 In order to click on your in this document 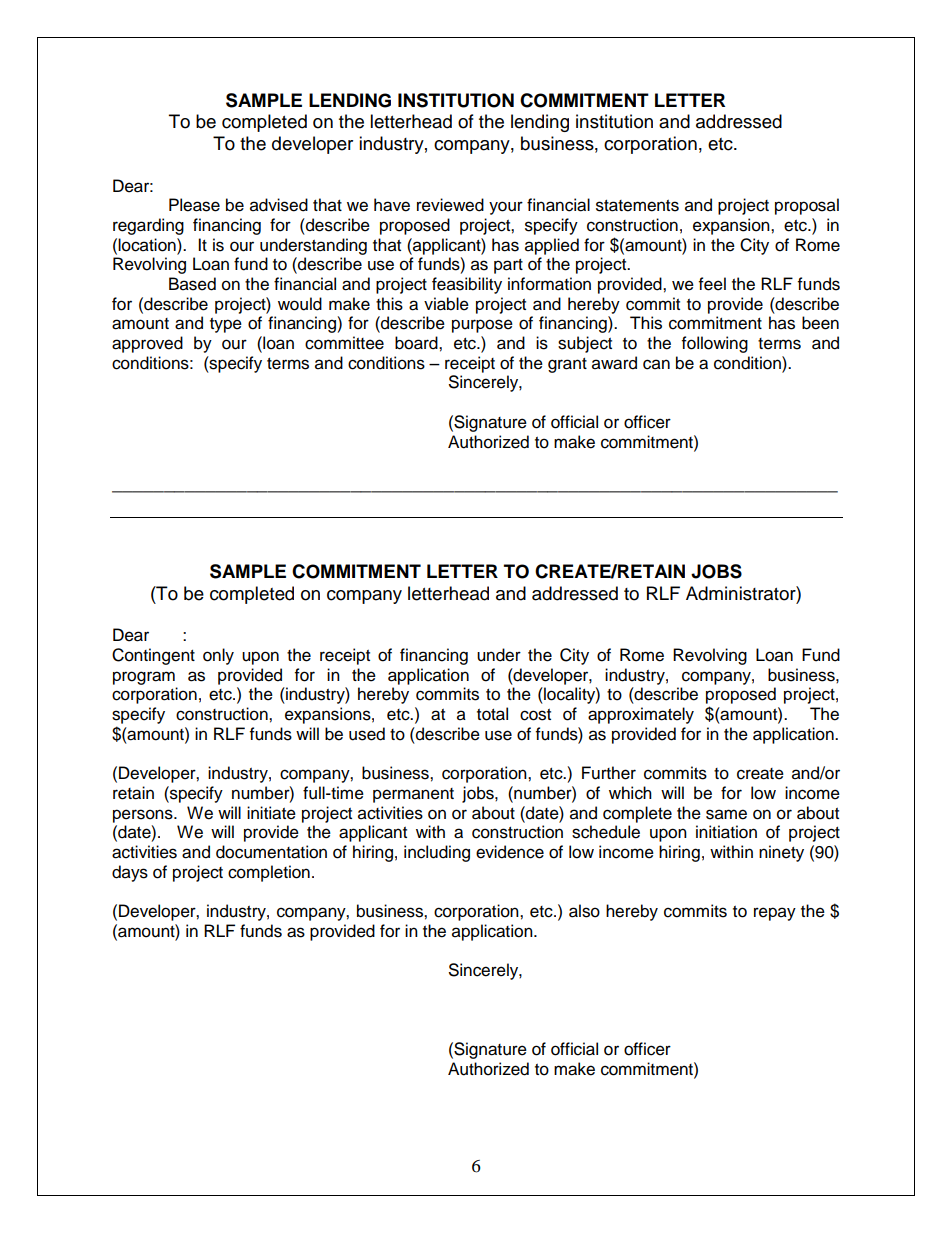, I will do `click(506, 208)`.
